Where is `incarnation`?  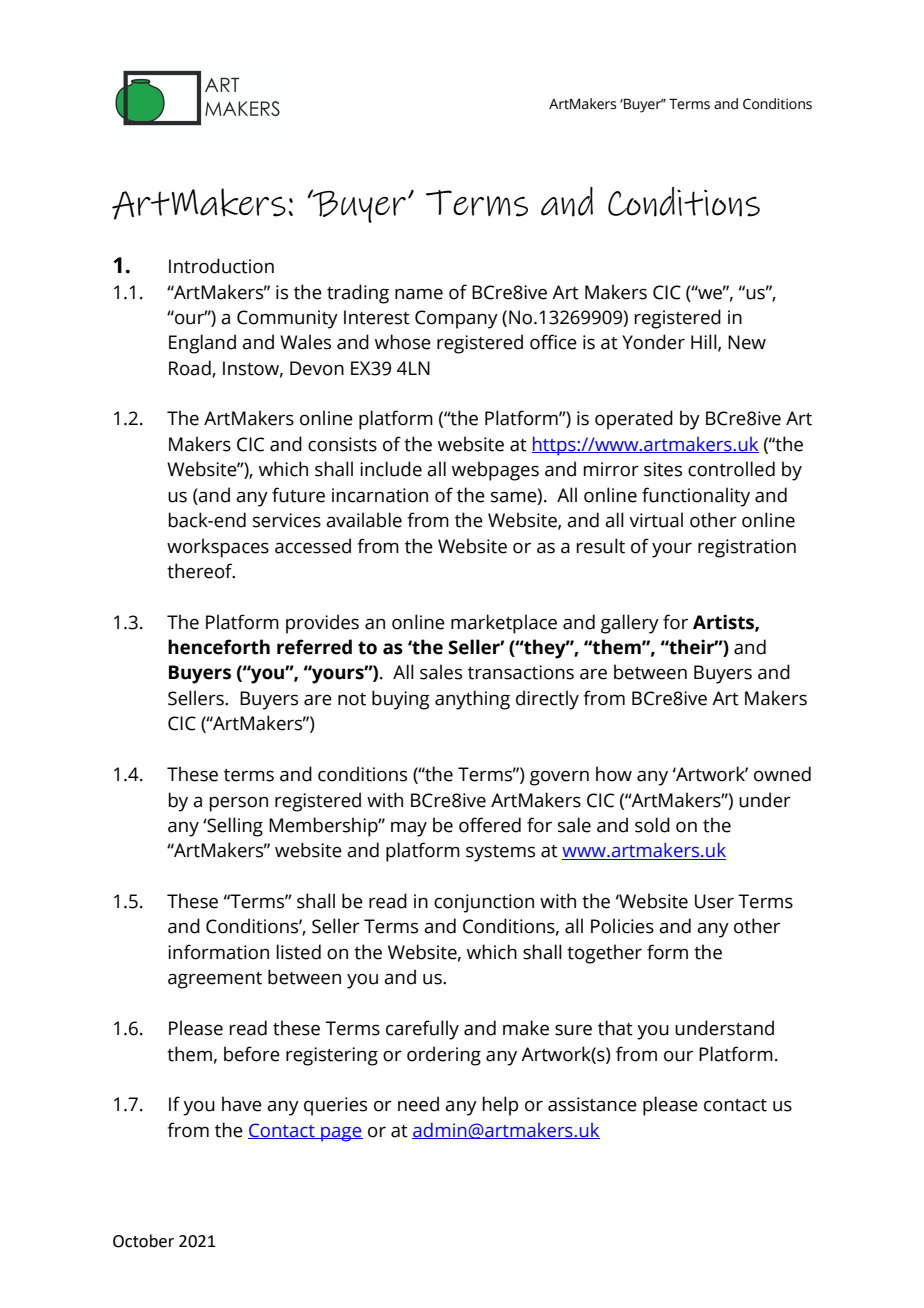 incarnation is located at coordinates (380, 495).
